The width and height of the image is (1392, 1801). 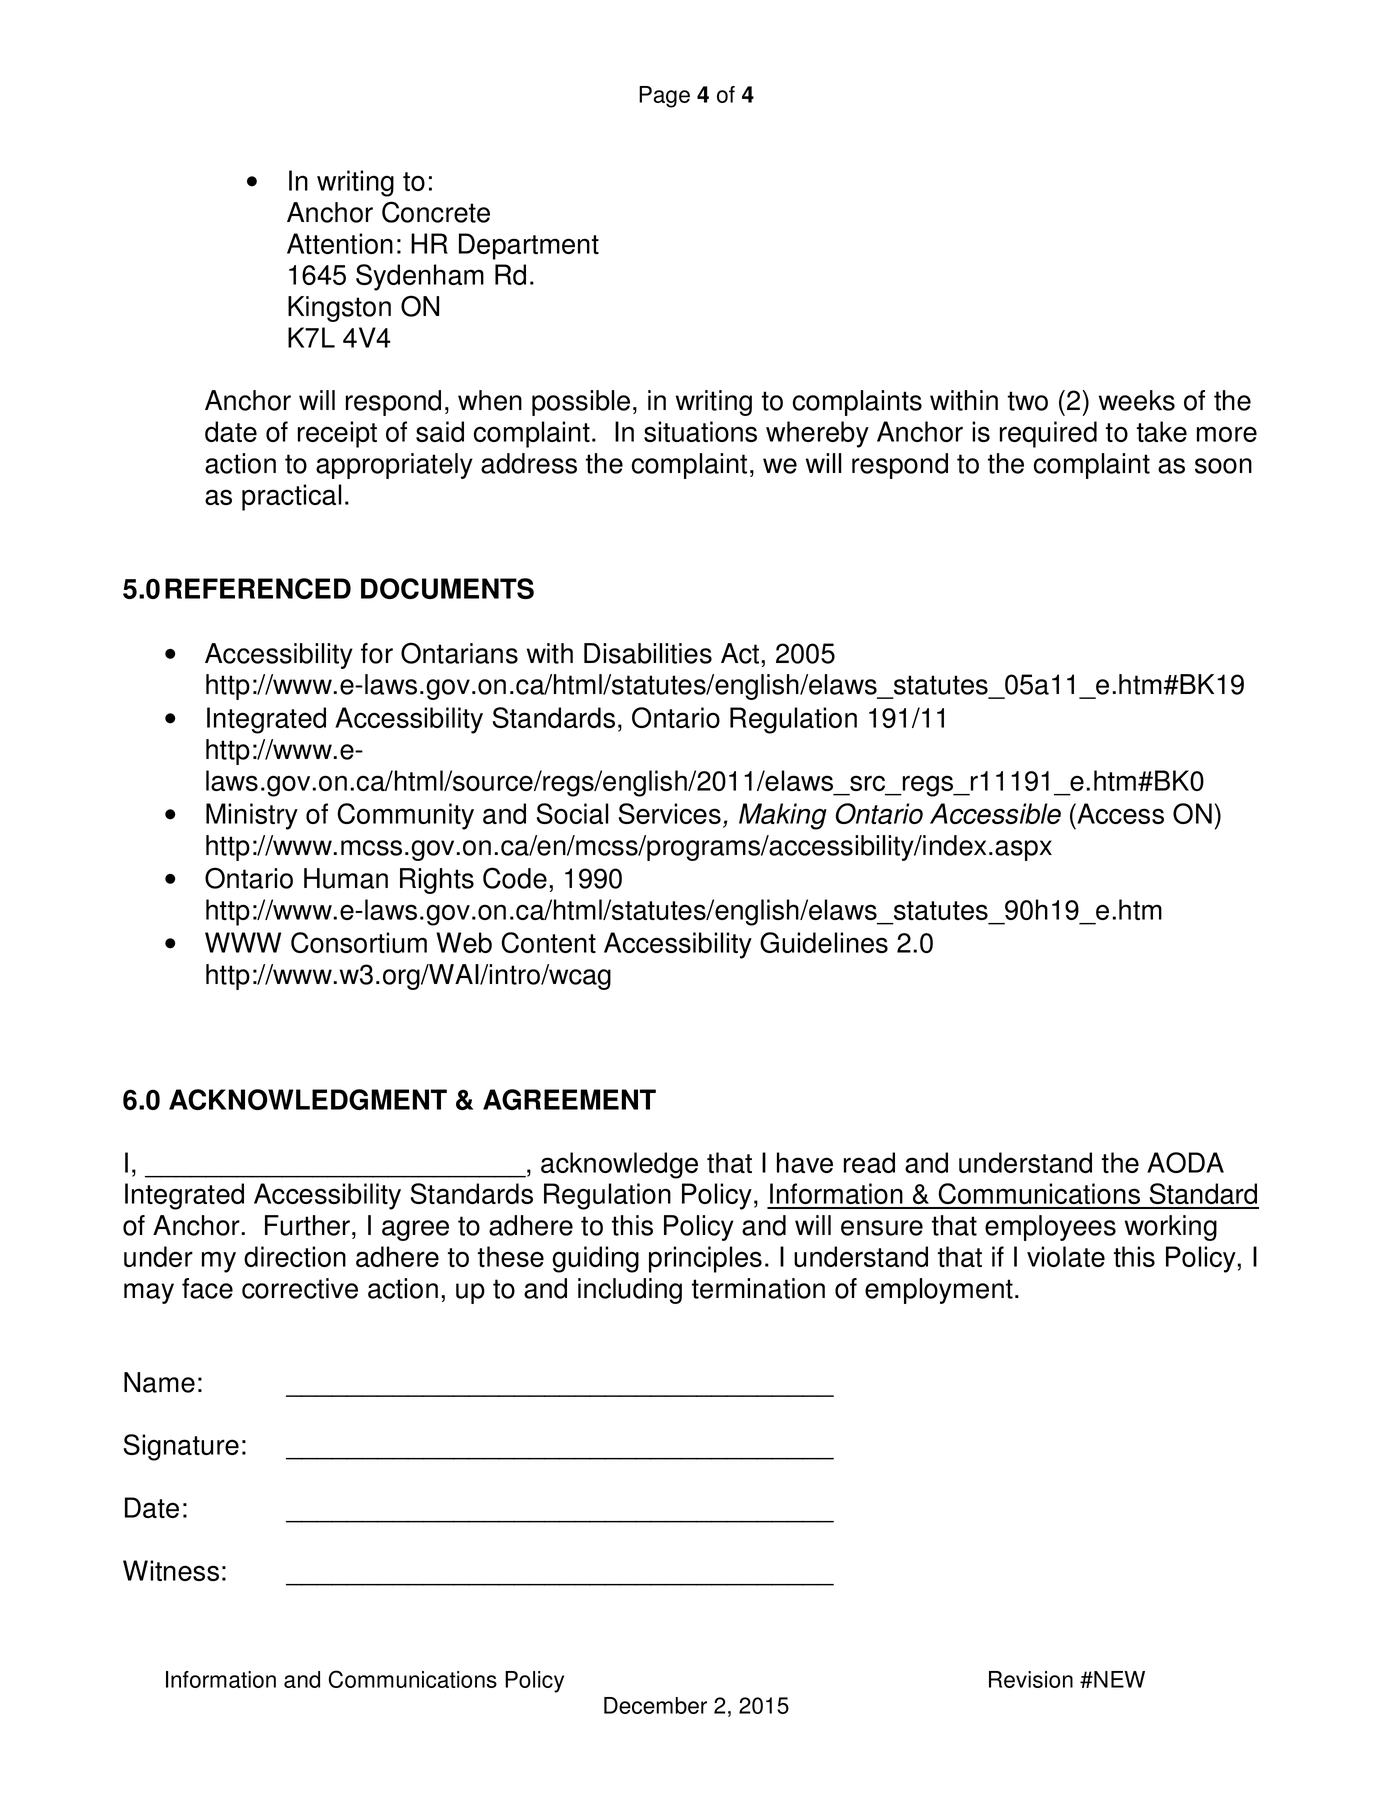 What do you see at coordinates (824, 942) in the image?
I see `Guidelines` at bounding box center [824, 942].
